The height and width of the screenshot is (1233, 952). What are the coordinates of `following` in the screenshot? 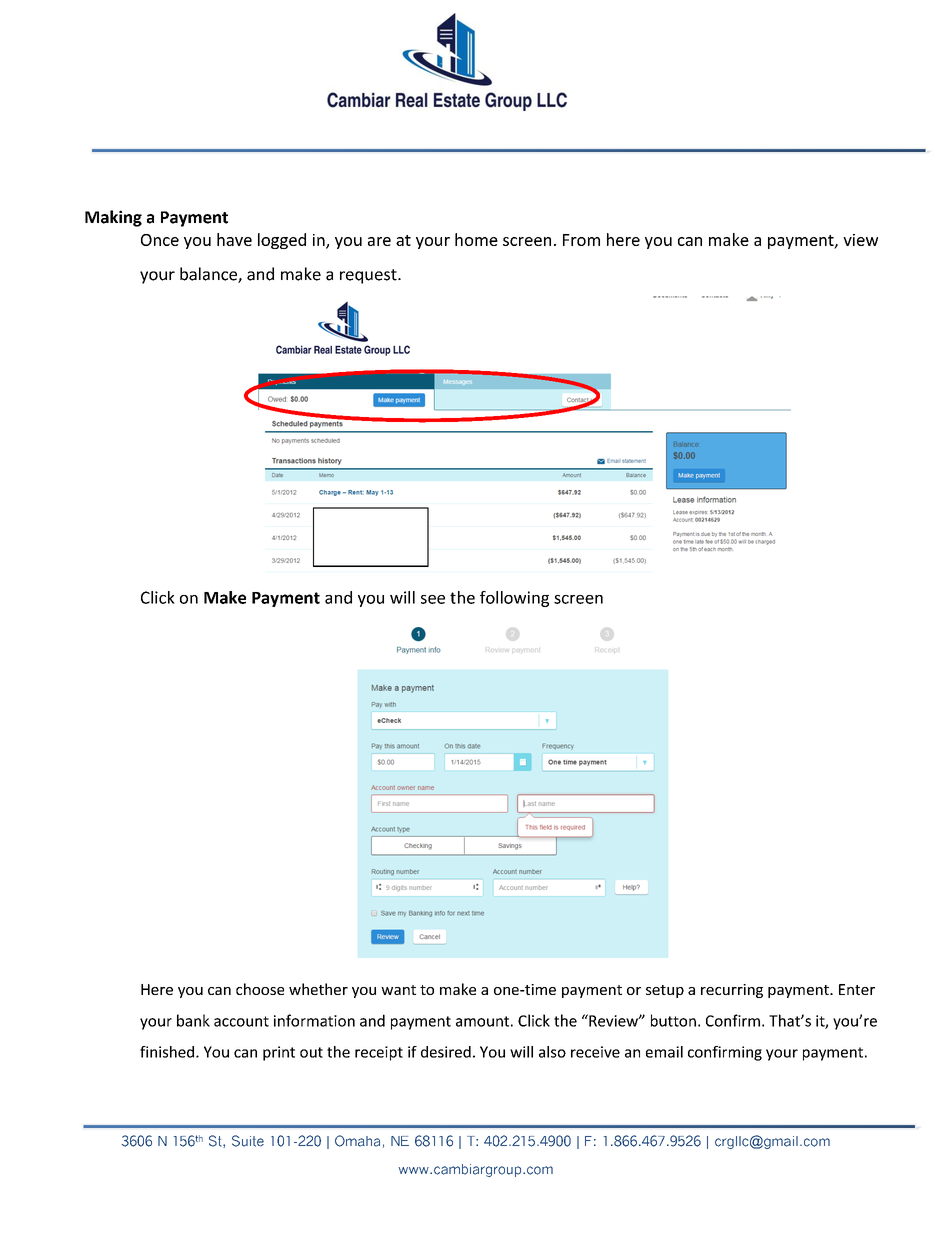 It's located at (514, 599).
